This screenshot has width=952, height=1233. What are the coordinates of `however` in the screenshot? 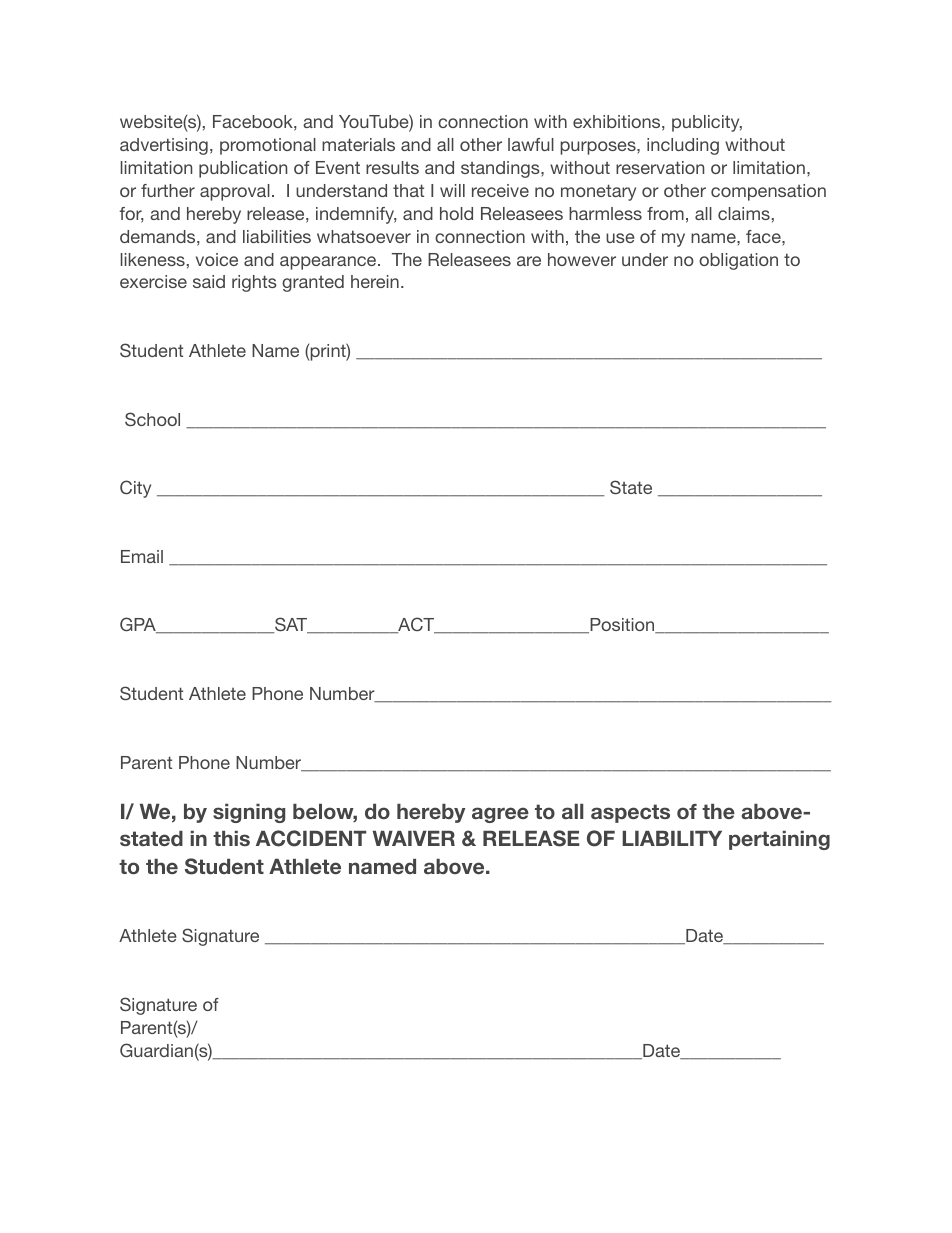 It's located at (582, 259).
